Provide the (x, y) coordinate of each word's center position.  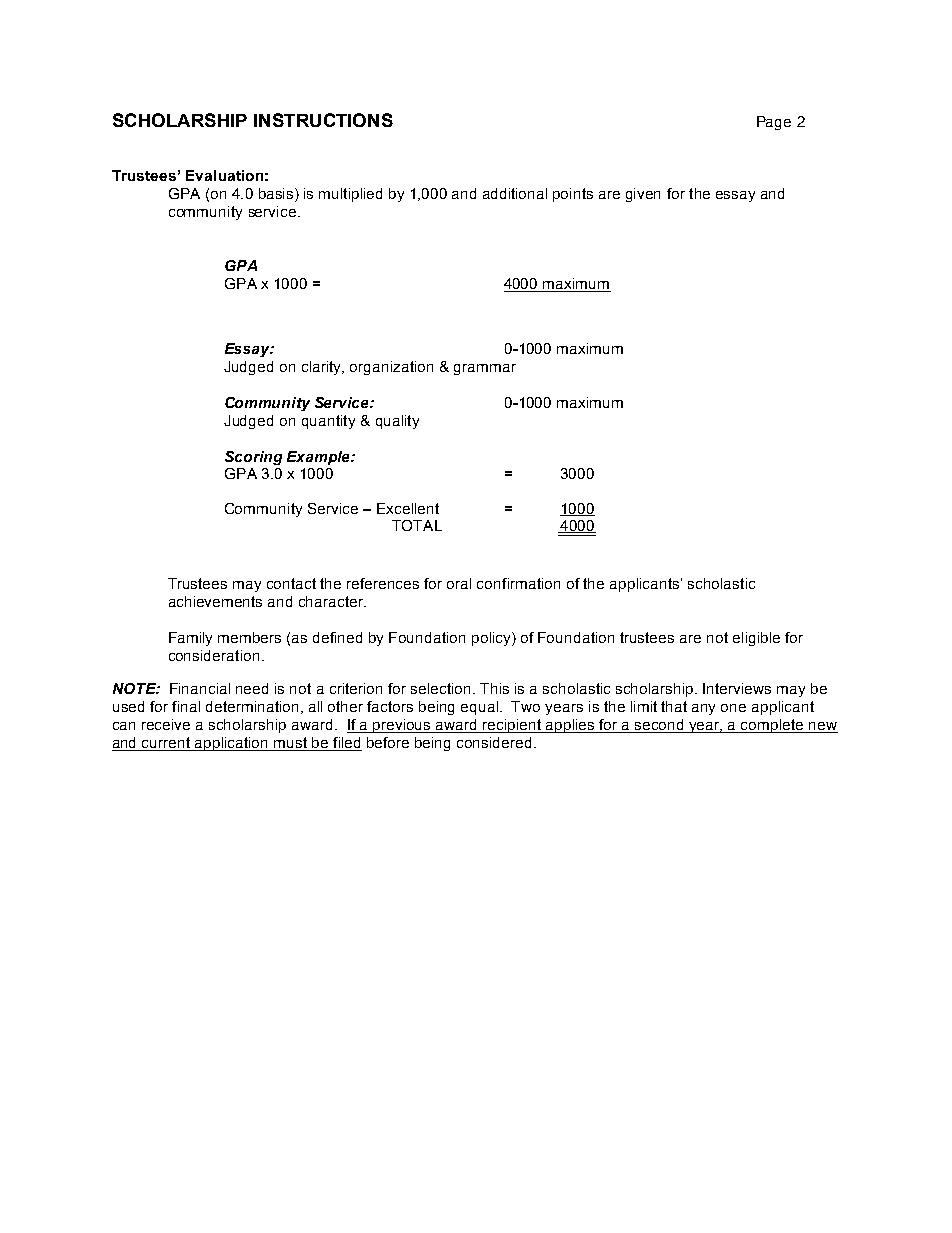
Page (774, 123)
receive (166, 724)
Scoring (253, 458)
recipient (512, 726)
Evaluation (224, 175)
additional (515, 193)
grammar (485, 369)
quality (397, 422)
